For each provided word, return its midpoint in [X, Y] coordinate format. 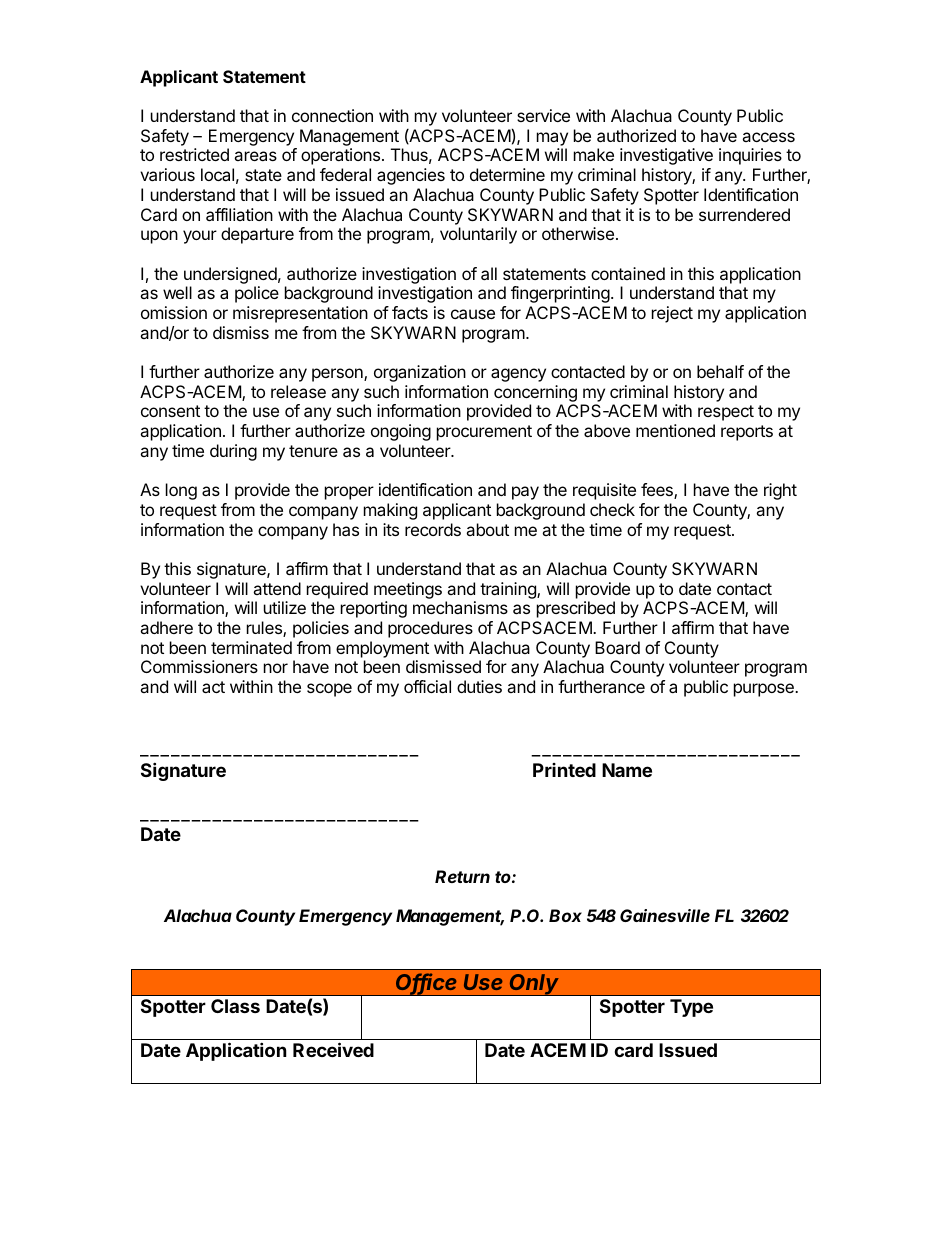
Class [235, 1006]
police [257, 294]
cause [473, 314]
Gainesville [665, 915]
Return [462, 876]
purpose [765, 690]
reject [672, 314]
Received [333, 1049]
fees [658, 491]
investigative [666, 156]
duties [479, 686]
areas [255, 156]
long [181, 491]
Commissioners [199, 666]
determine [507, 174]
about [487, 529]
